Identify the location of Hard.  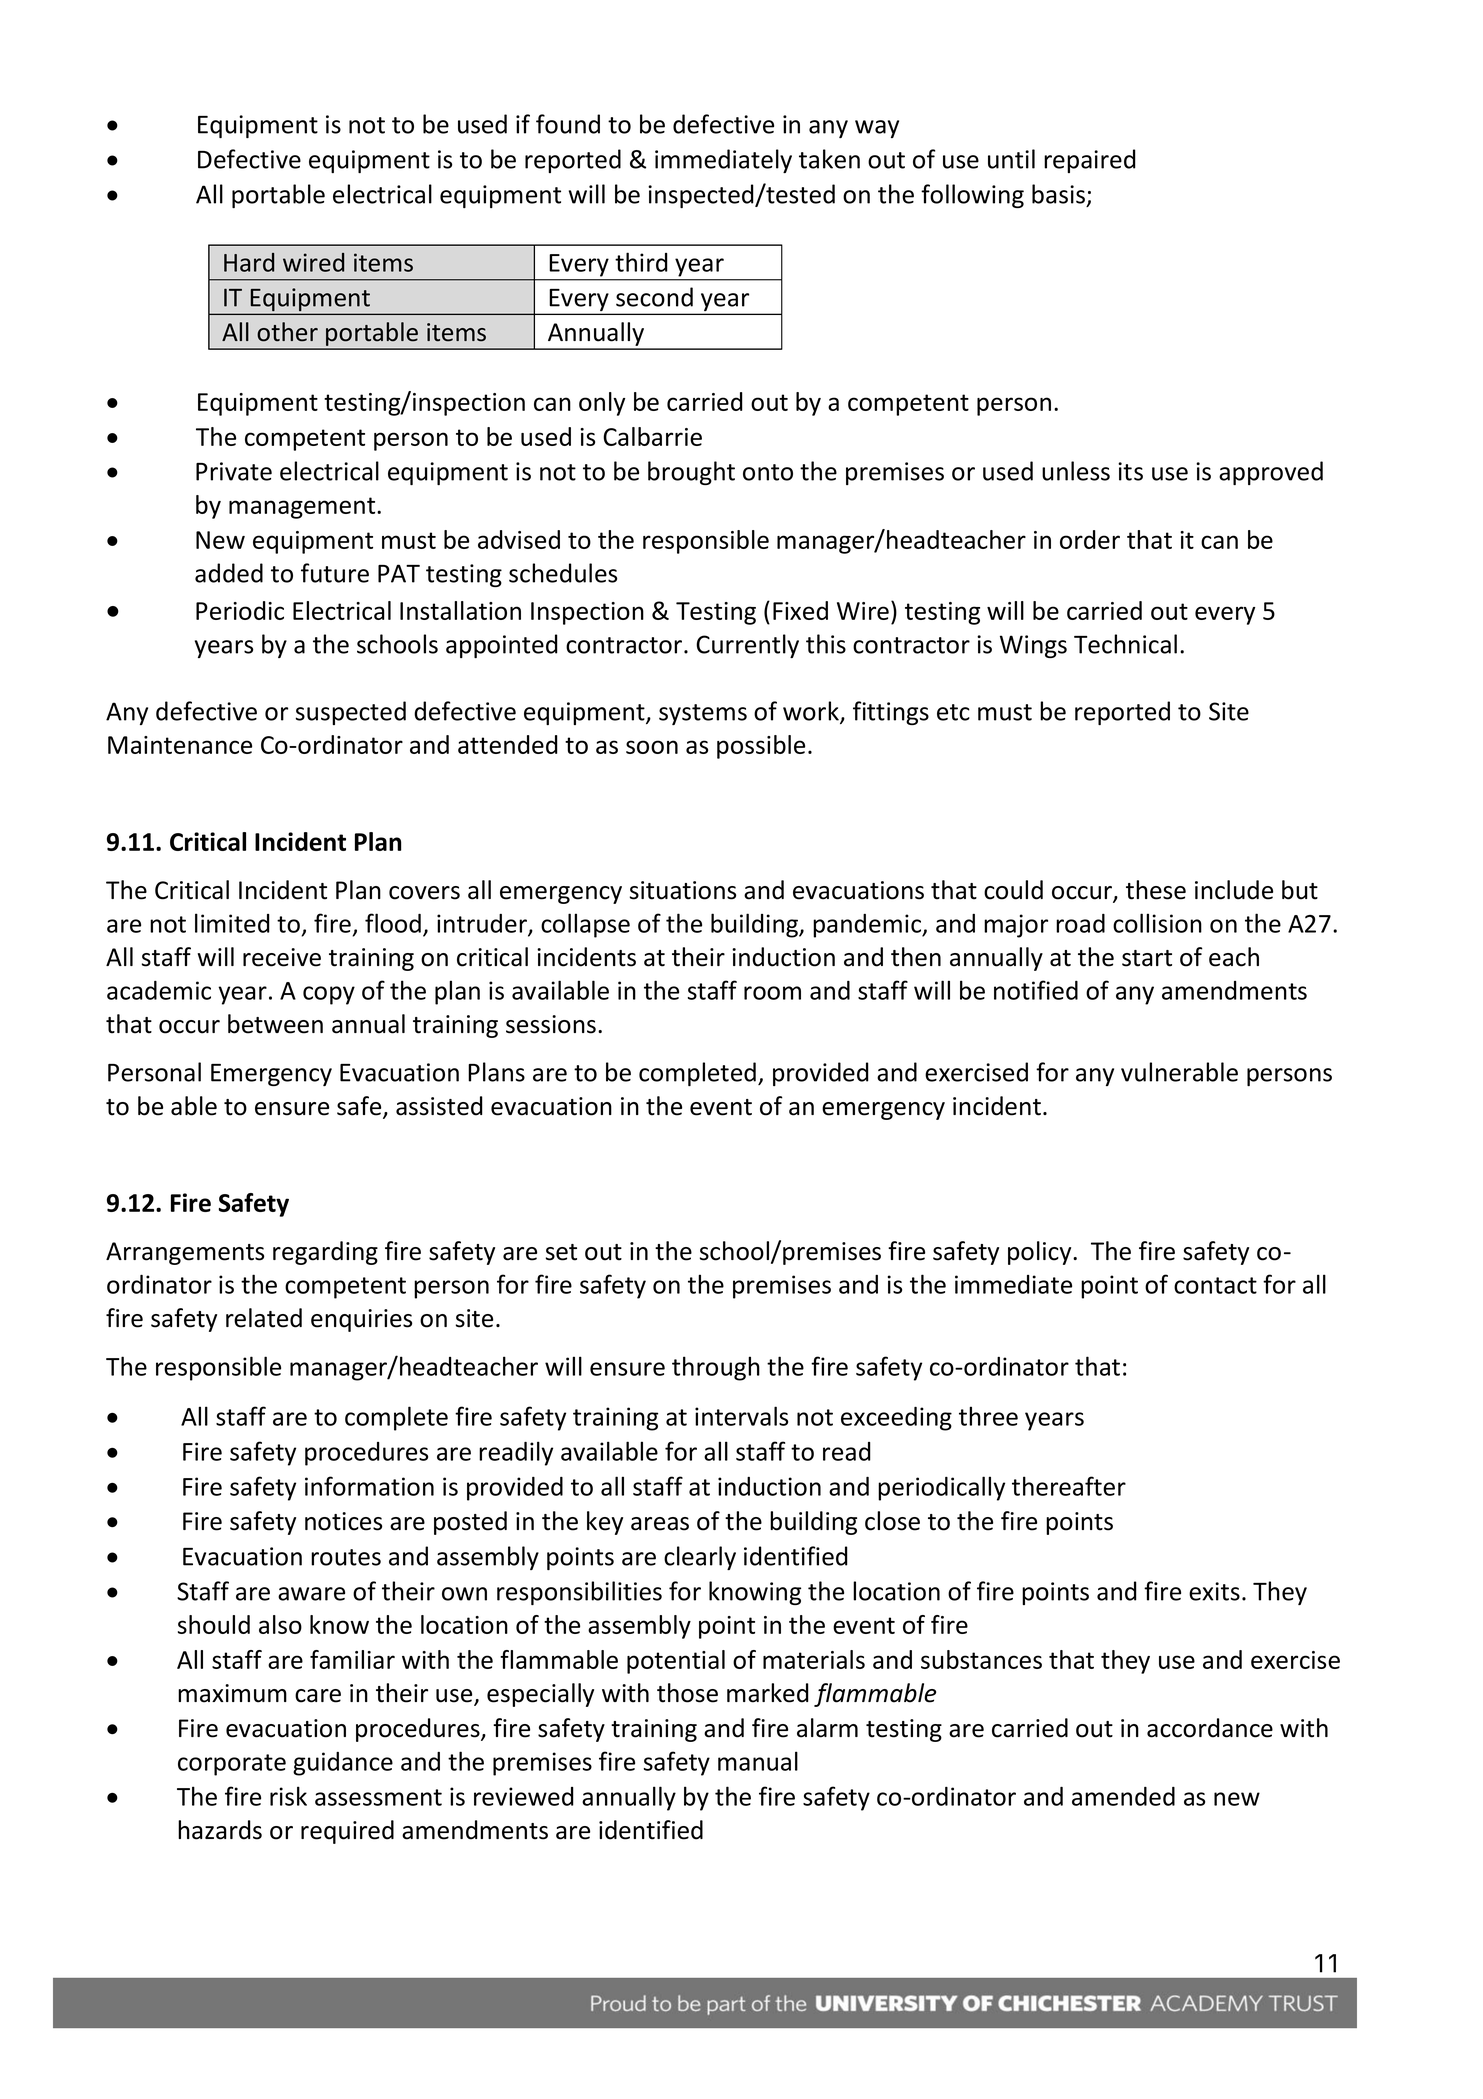
(249, 262).
